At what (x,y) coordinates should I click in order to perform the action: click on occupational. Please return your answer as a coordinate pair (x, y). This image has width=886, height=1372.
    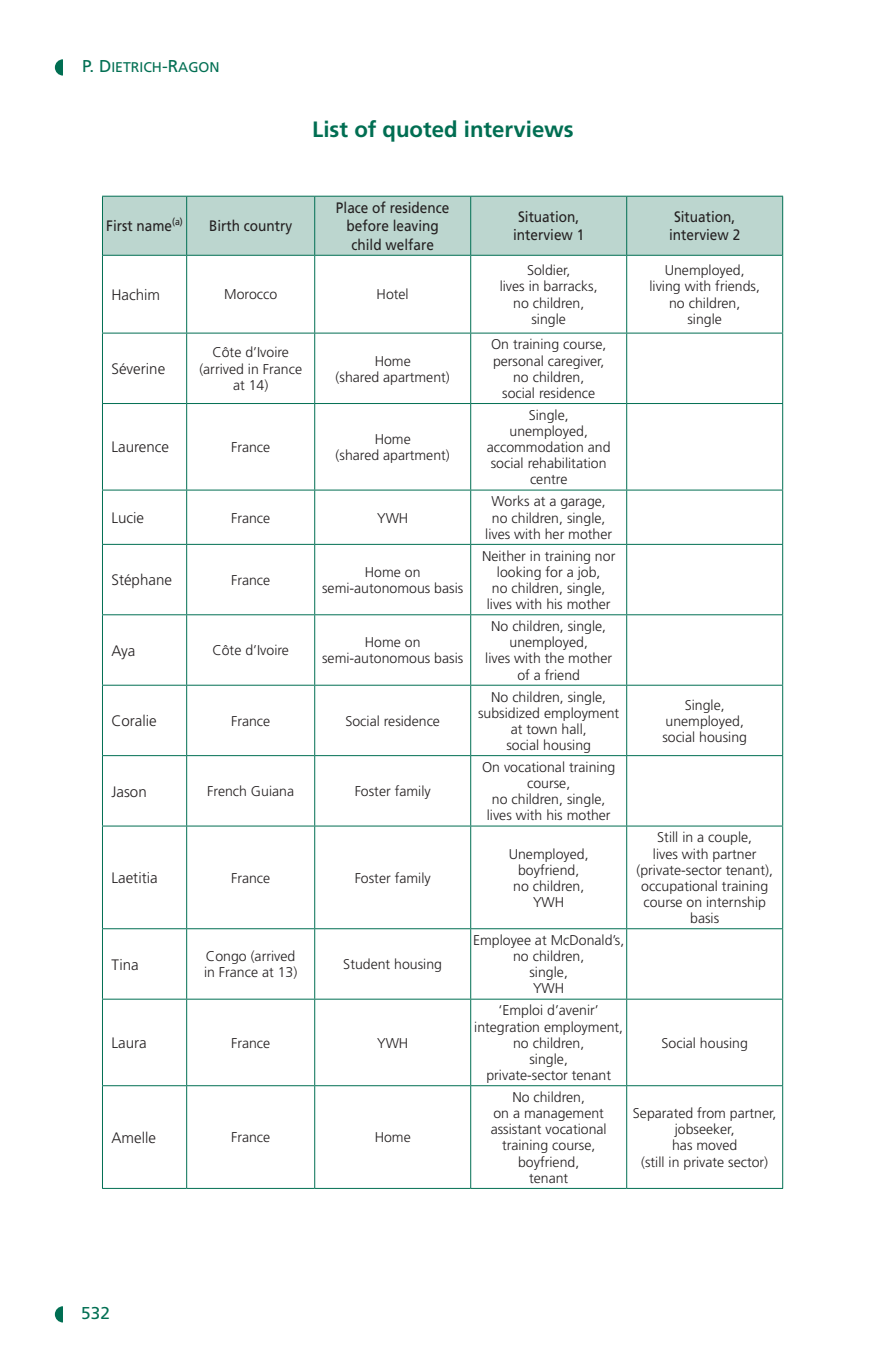
    Looking at the image, I should click on (679, 887).
